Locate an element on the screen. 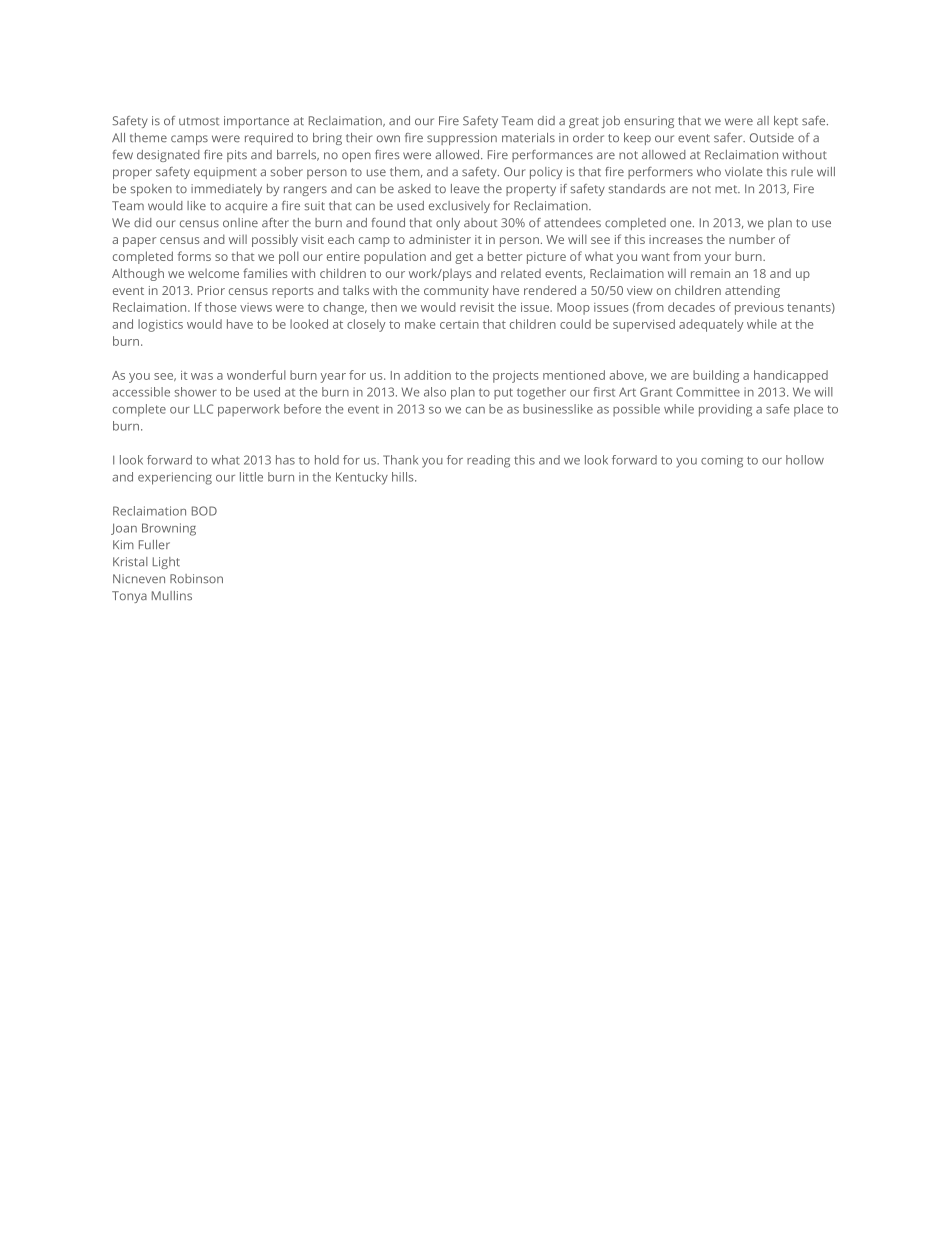 This screenshot has width=952, height=1233. hills is located at coordinates (404, 477).
